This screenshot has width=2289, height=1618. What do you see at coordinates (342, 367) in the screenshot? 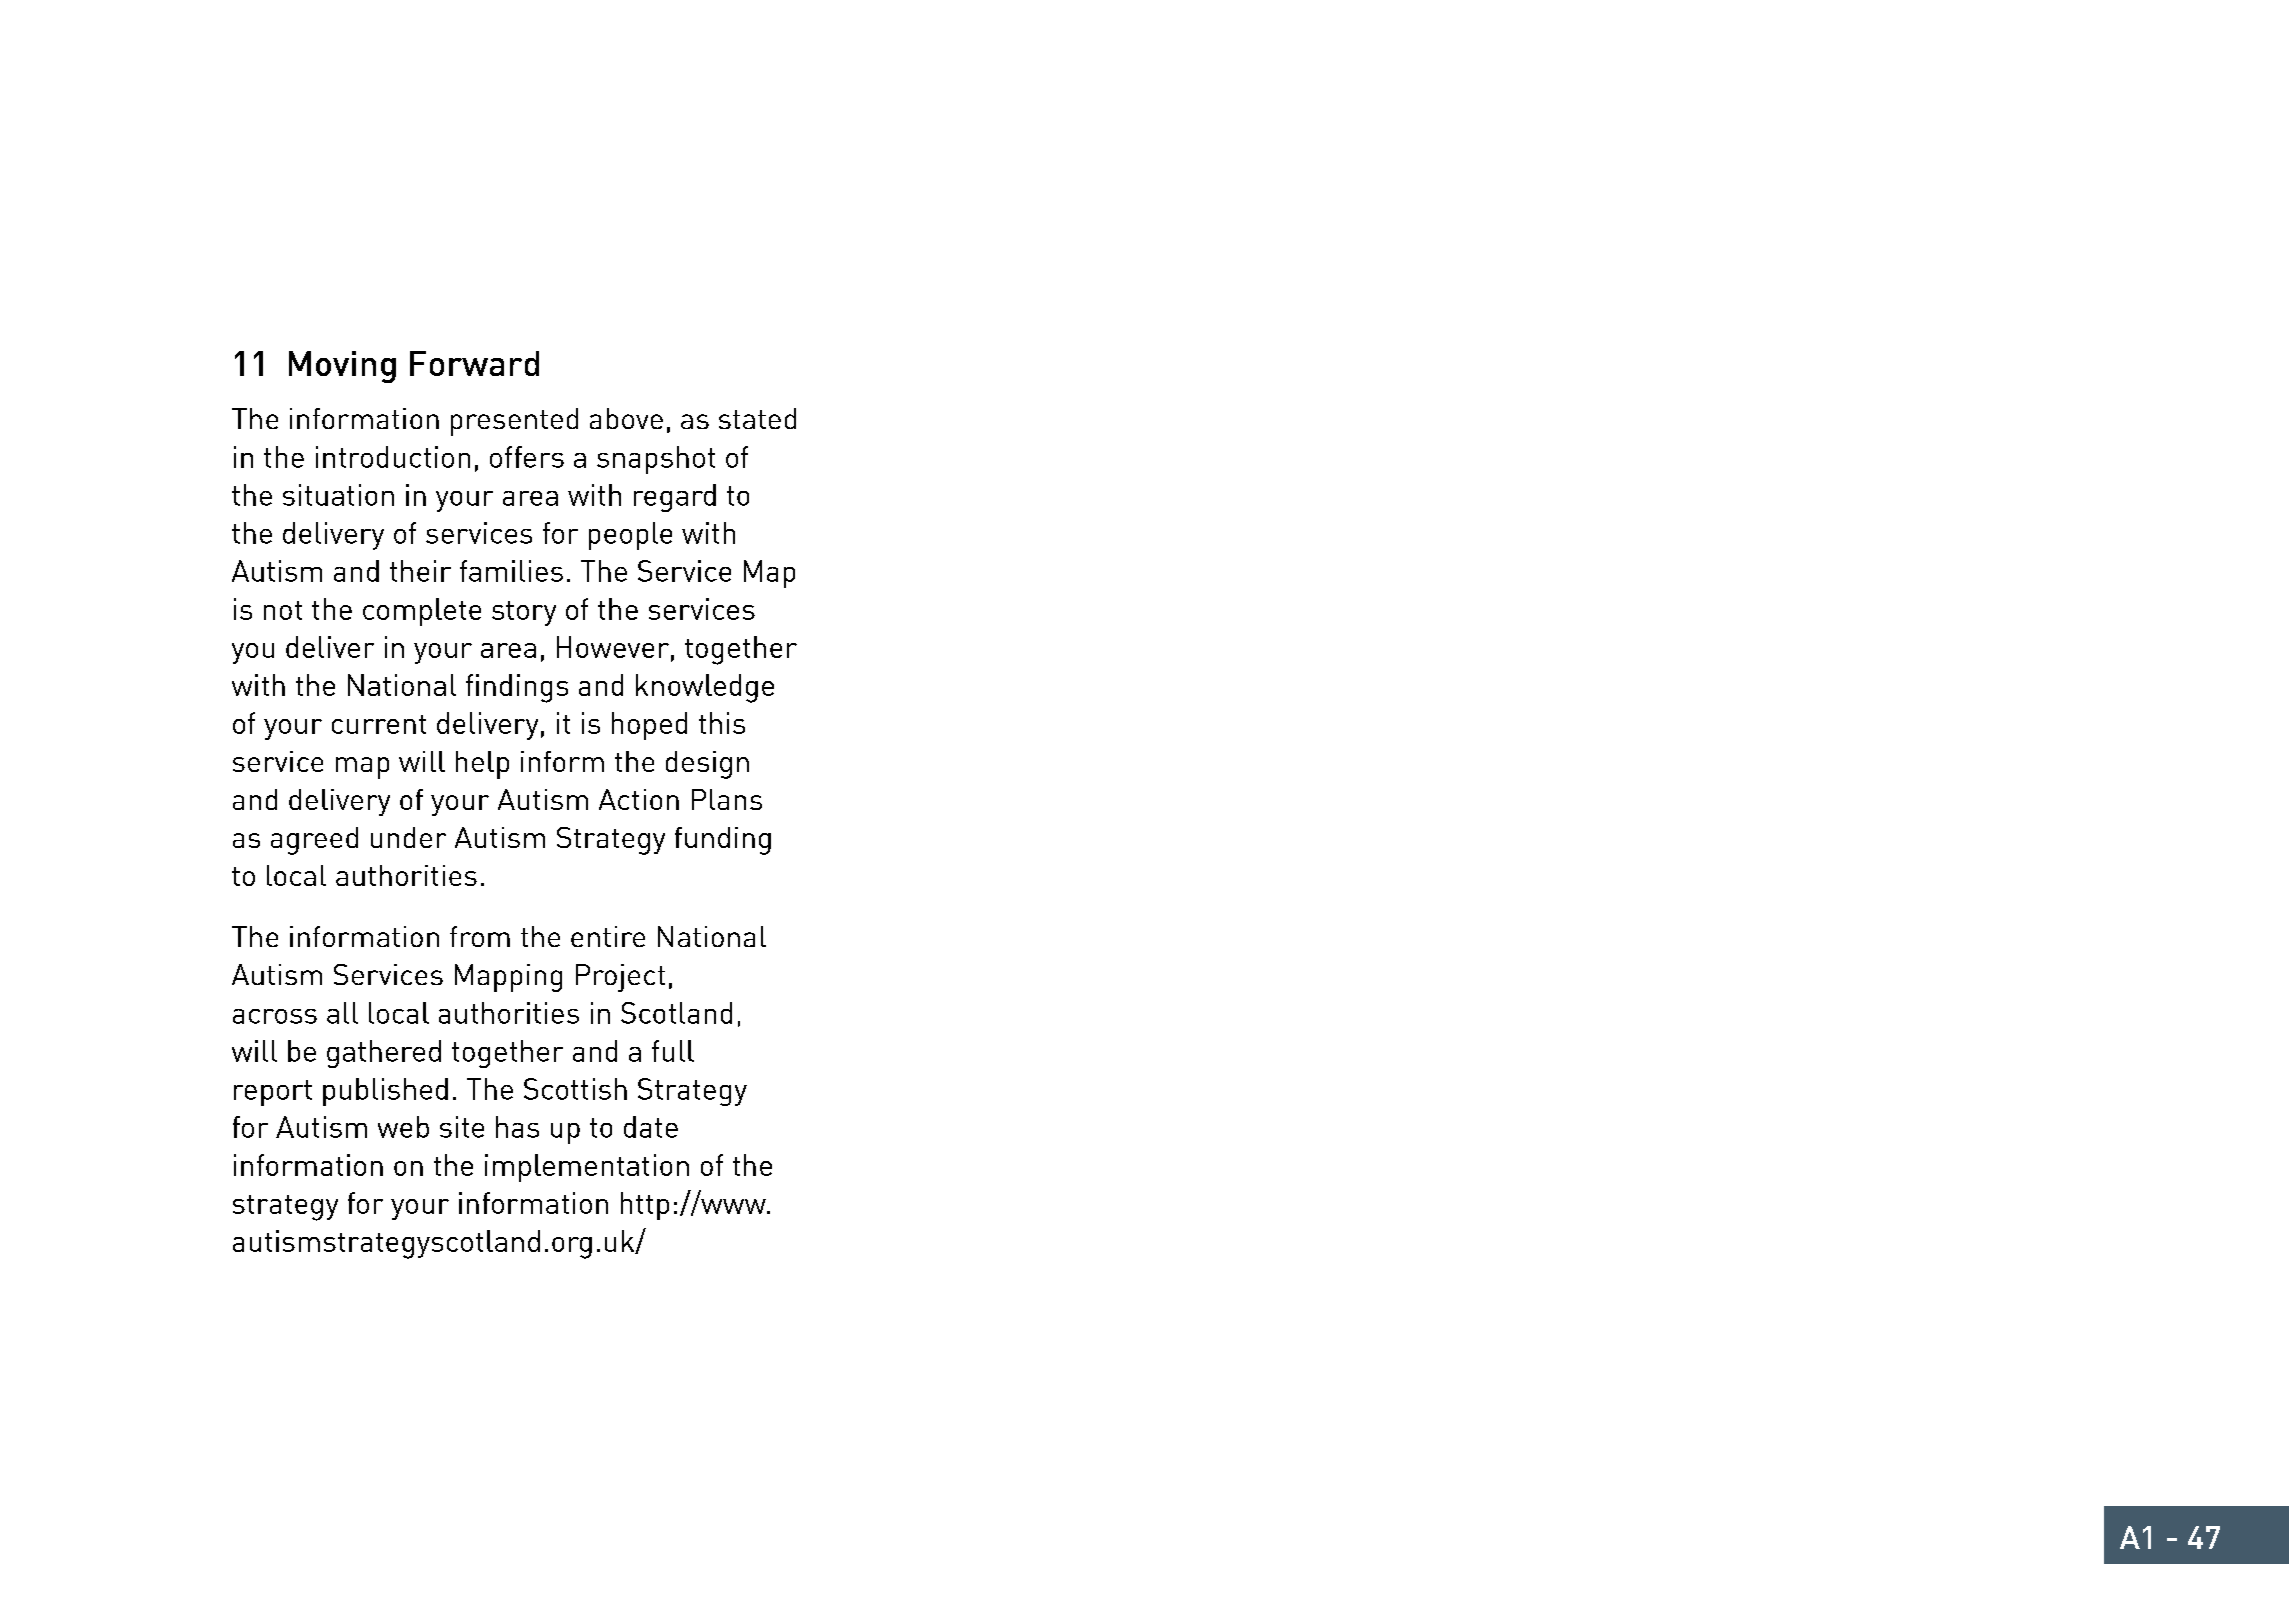
I see `Moving` at bounding box center [342, 367].
